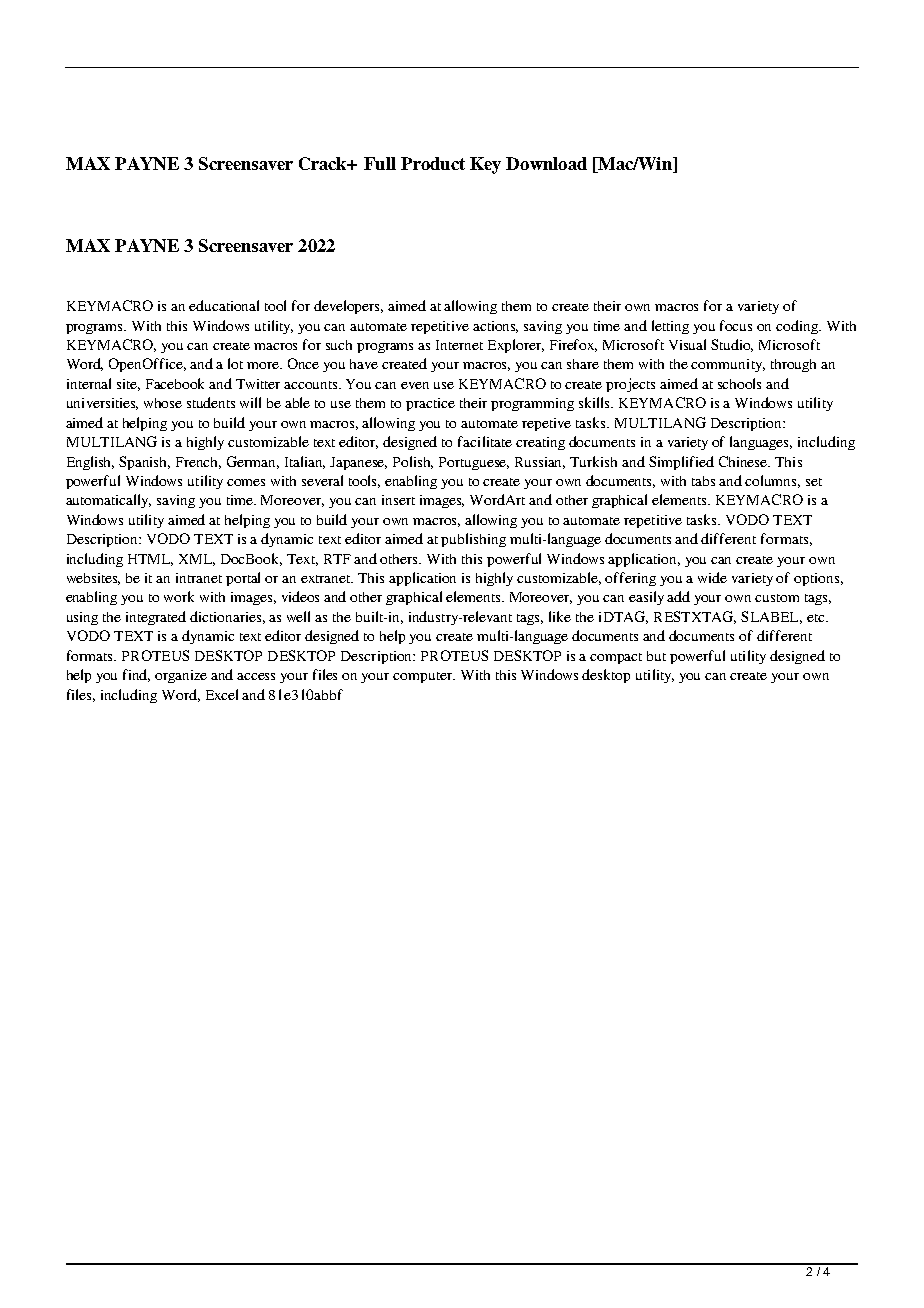 The height and width of the screenshot is (1308, 924). What do you see at coordinates (108, 501) in the screenshot?
I see `automatically` at bounding box center [108, 501].
